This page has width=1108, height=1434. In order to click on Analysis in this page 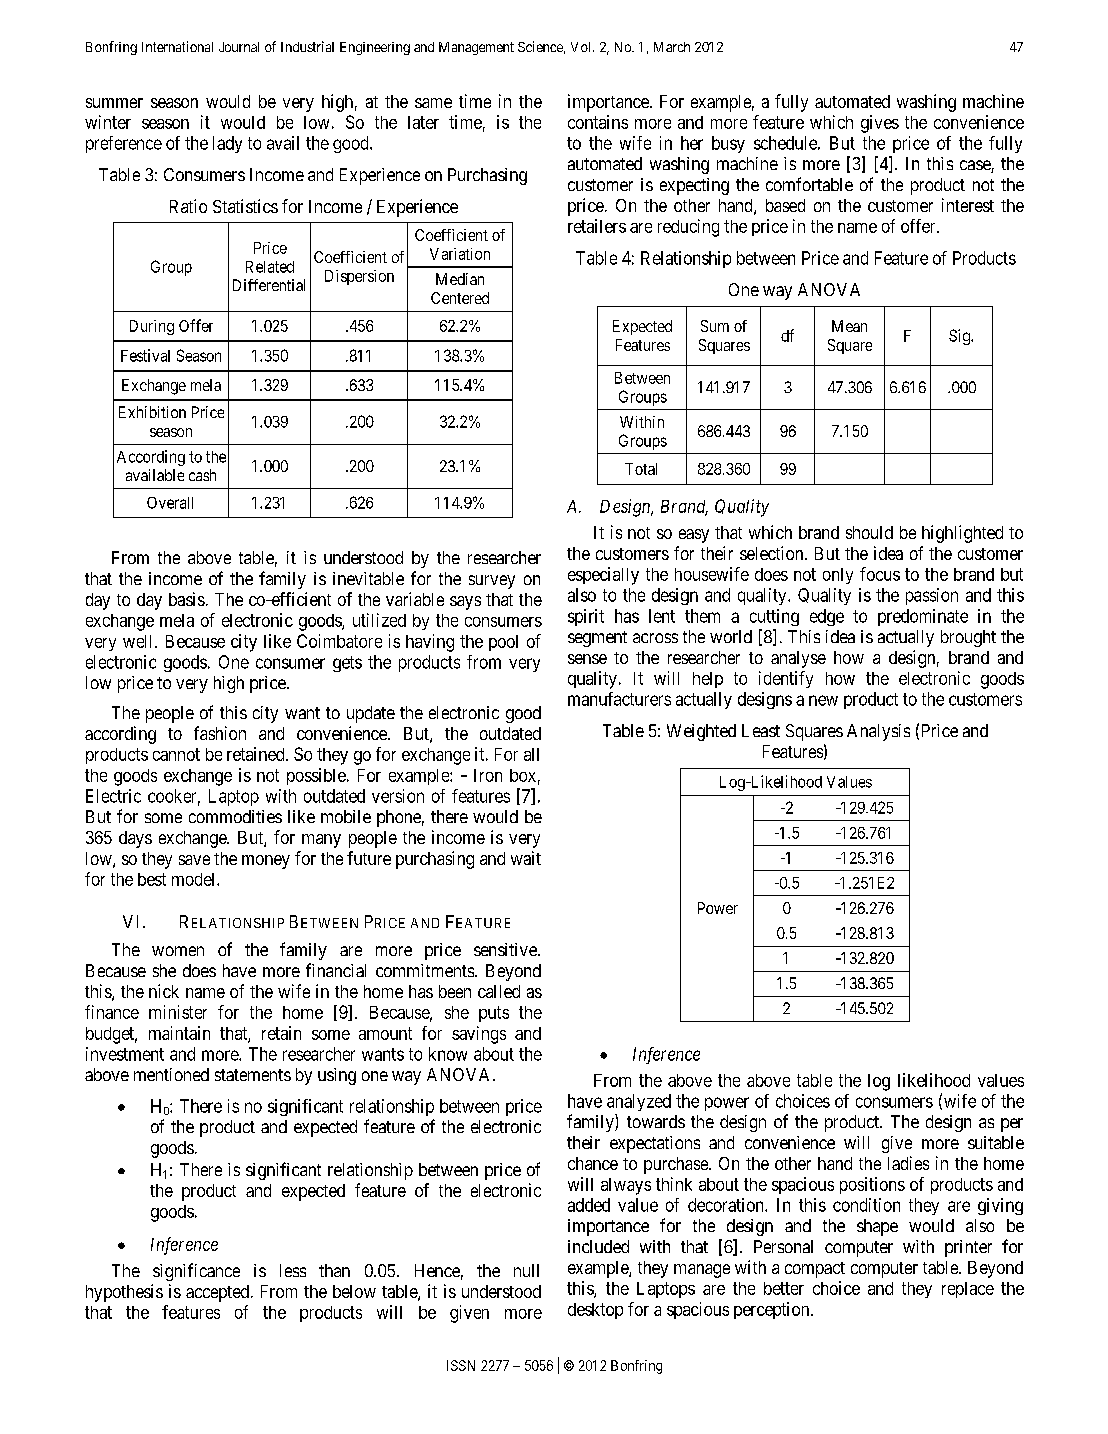, I will do `click(878, 732)`.
